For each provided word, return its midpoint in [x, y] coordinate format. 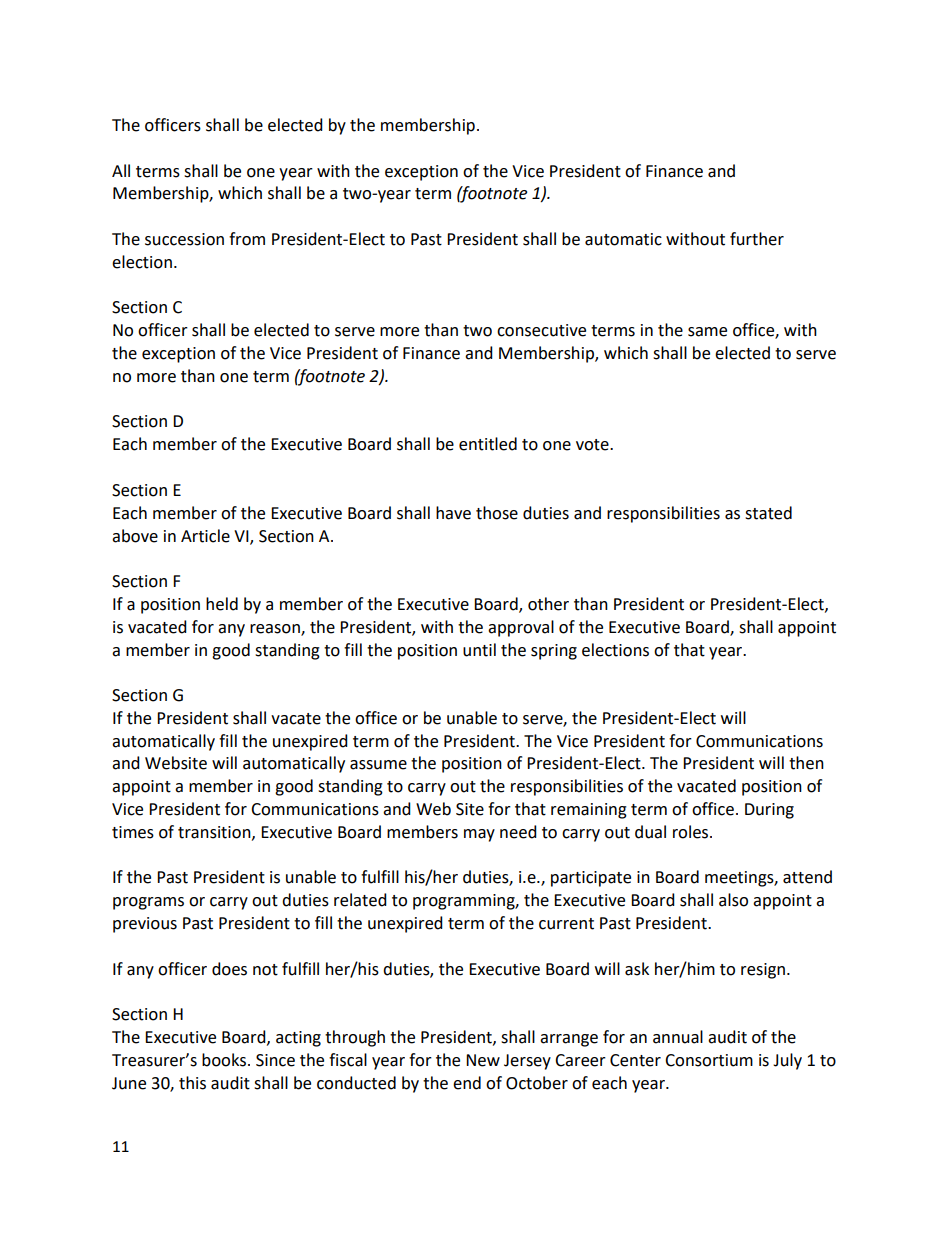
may [479, 835]
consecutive [541, 330]
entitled [488, 444]
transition [215, 833]
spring [554, 652]
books [225, 1060]
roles [692, 832]
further [757, 239]
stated [768, 513]
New [483, 1060]
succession [184, 239]
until [479, 650]
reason [276, 629]
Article [205, 536]
